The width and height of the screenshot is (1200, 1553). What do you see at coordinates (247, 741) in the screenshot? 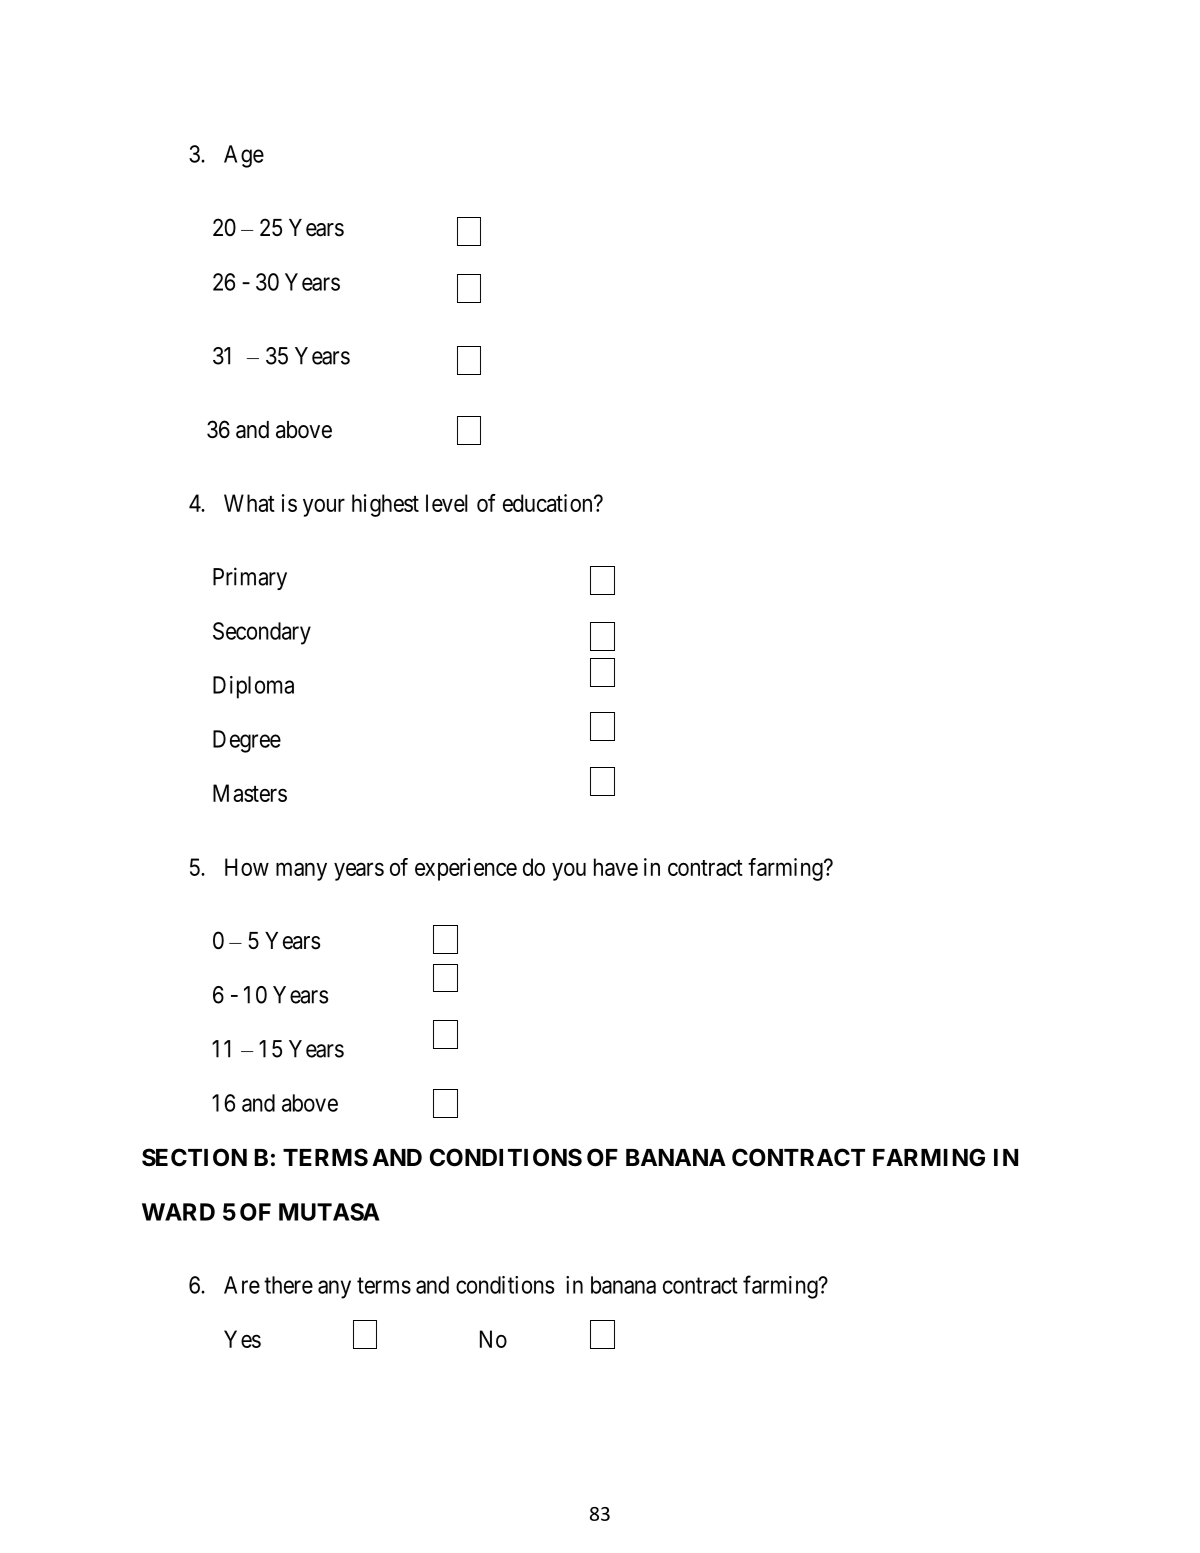
I see `Degree` at bounding box center [247, 741].
